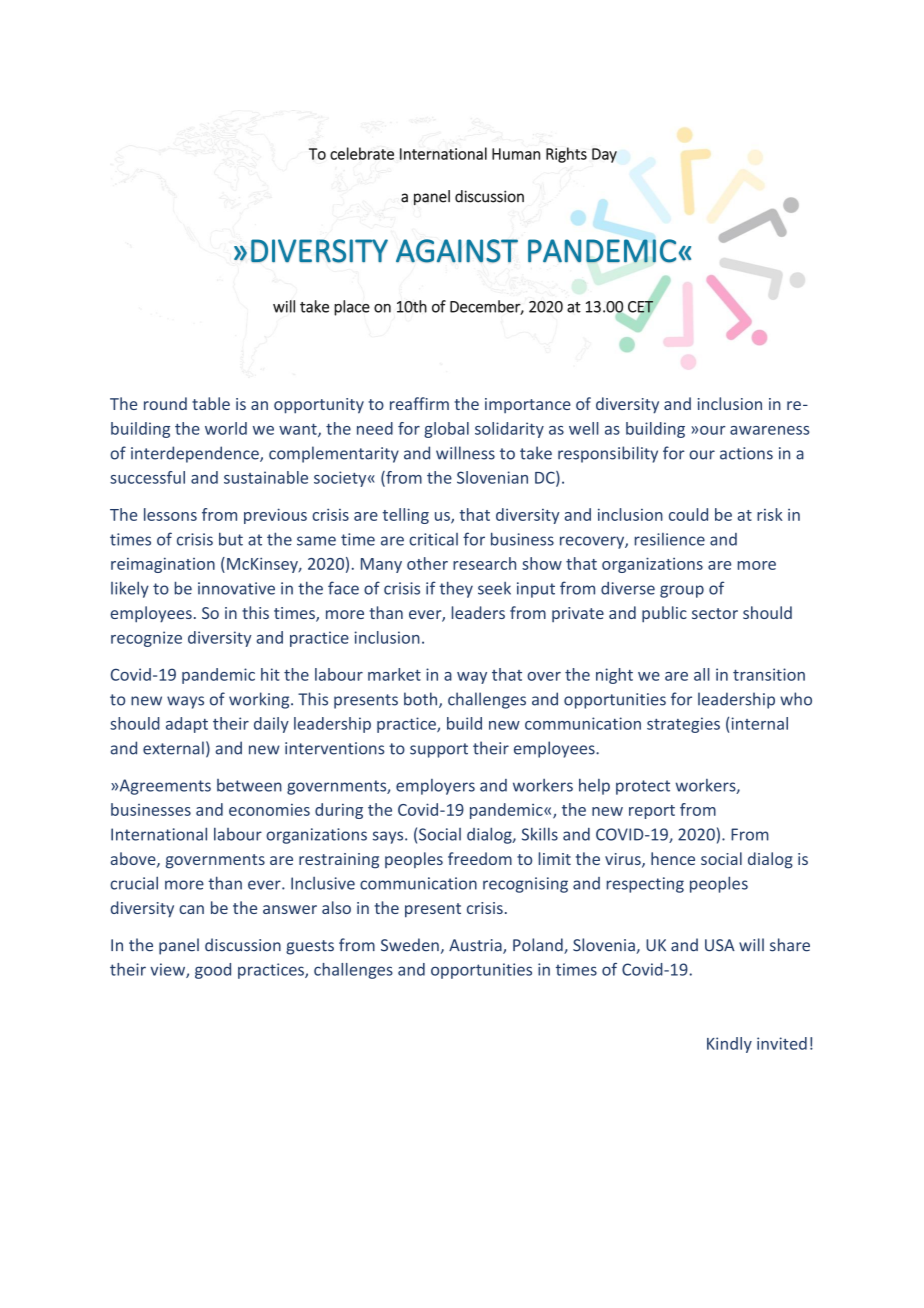  Describe the element at coordinates (746, 453) in the screenshot. I see `actions` at that location.
